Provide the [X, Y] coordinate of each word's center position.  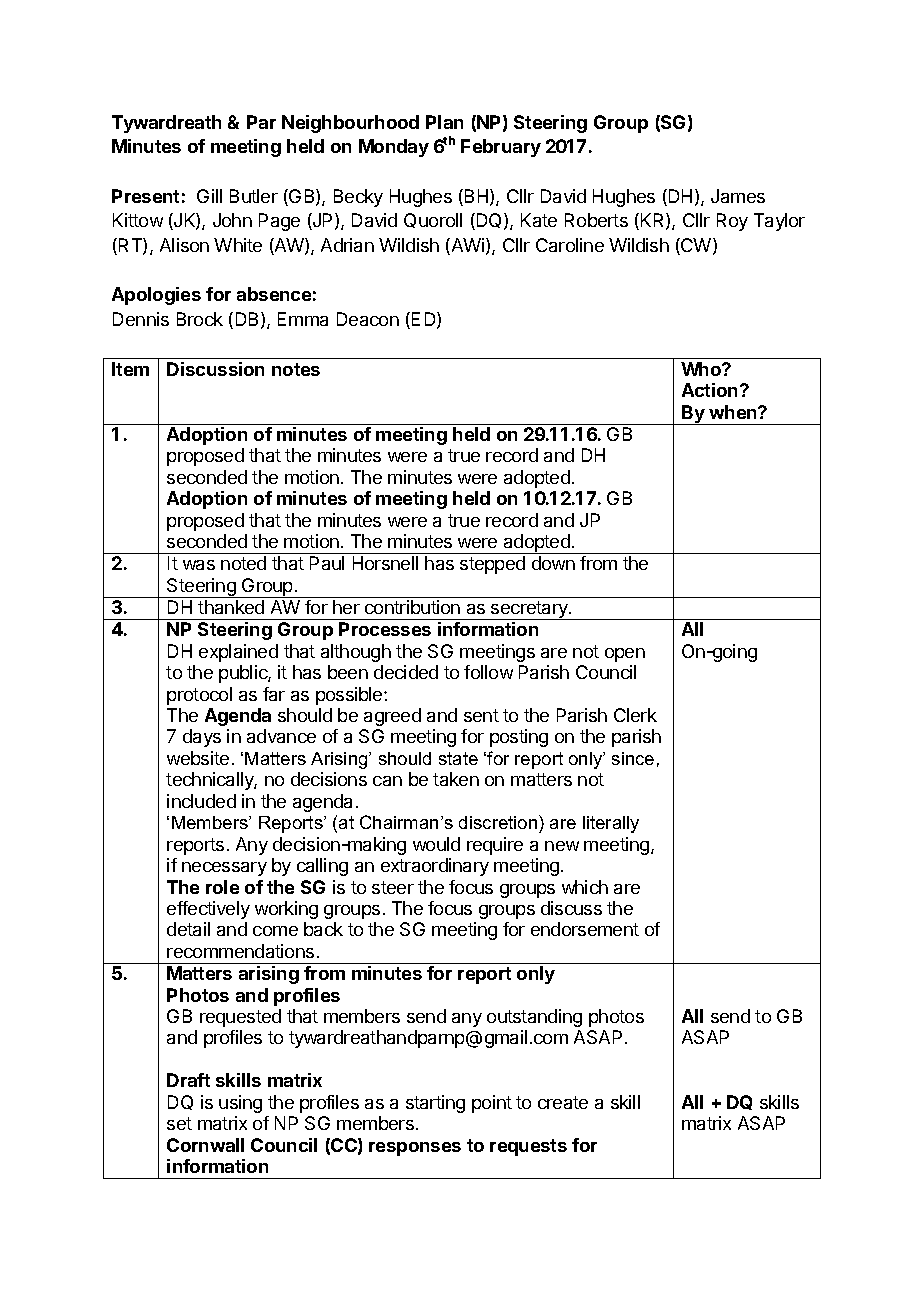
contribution [412, 607]
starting [435, 1104]
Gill [209, 196]
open [625, 655]
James [738, 196]
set [179, 1123]
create [563, 1102]
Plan [444, 122]
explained [238, 653]
